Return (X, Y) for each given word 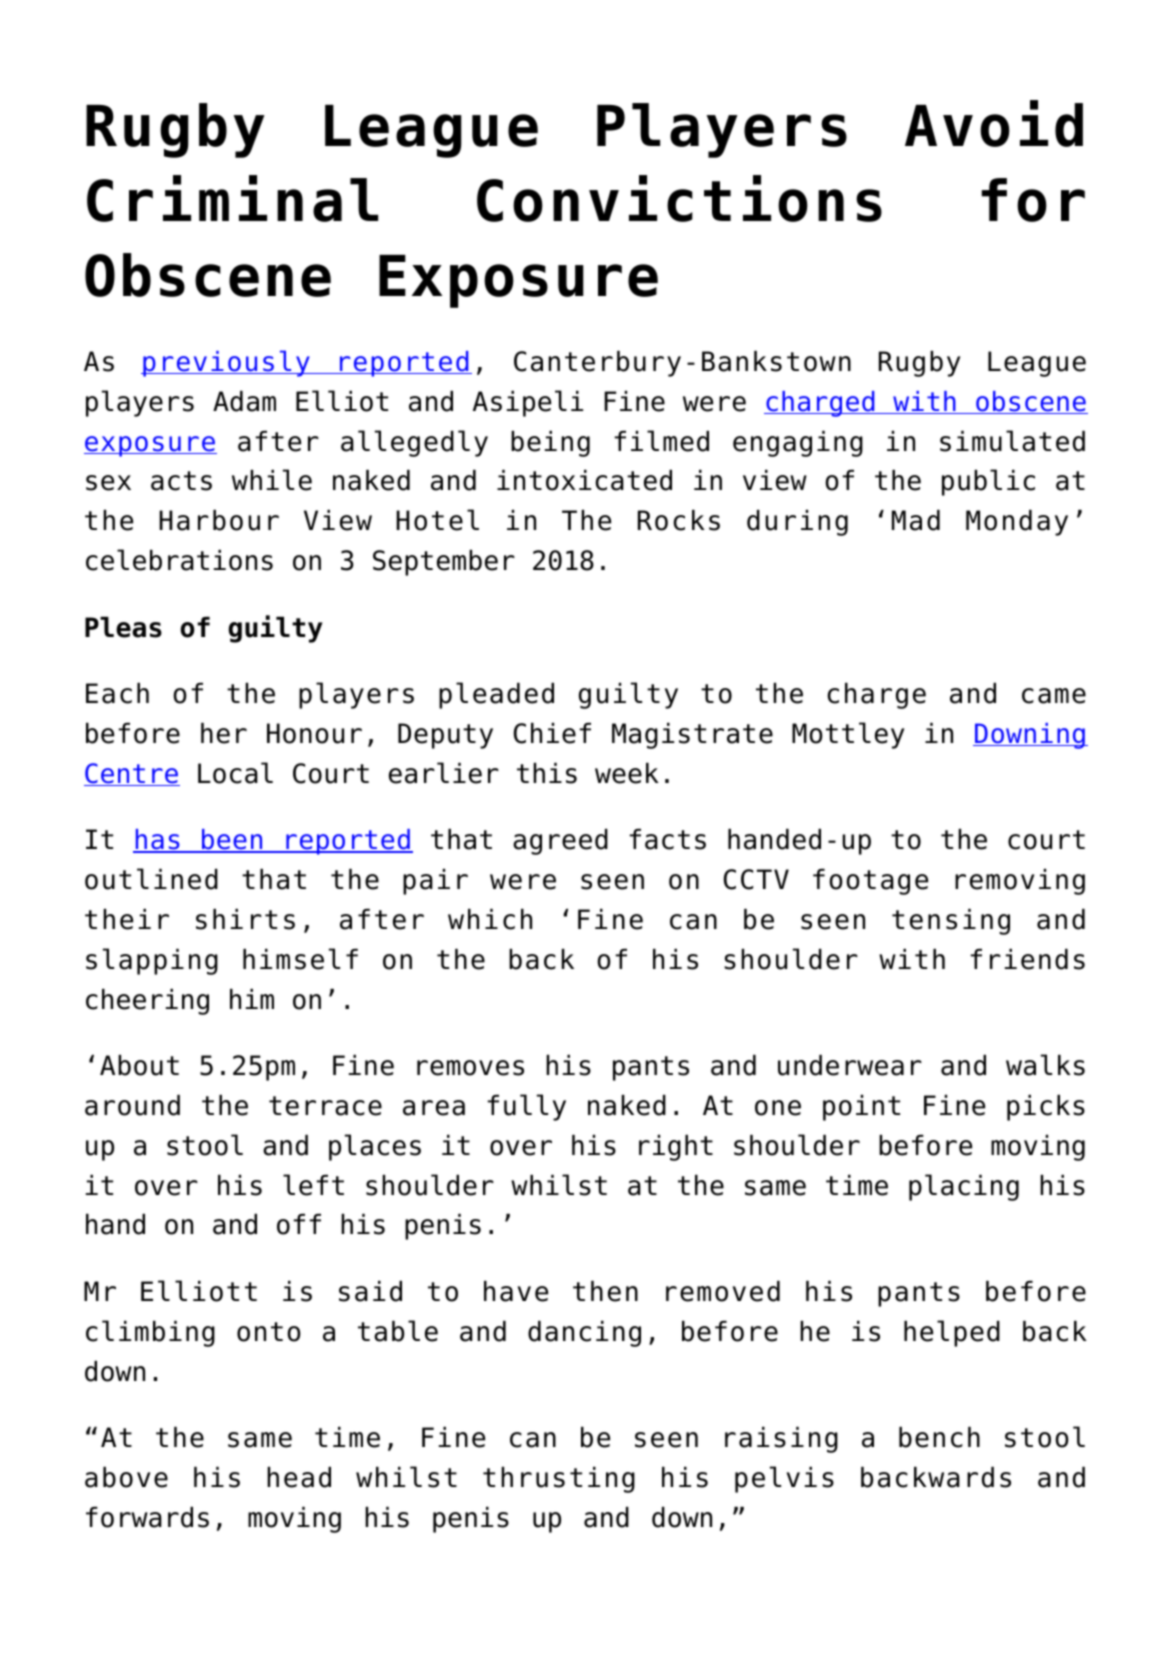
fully (526, 1107)
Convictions (679, 198)
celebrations (179, 560)
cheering (147, 1002)
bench (939, 1437)
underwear (850, 1065)
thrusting (559, 1480)
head (299, 1477)
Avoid (994, 123)
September (444, 563)
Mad (916, 520)
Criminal (232, 198)
